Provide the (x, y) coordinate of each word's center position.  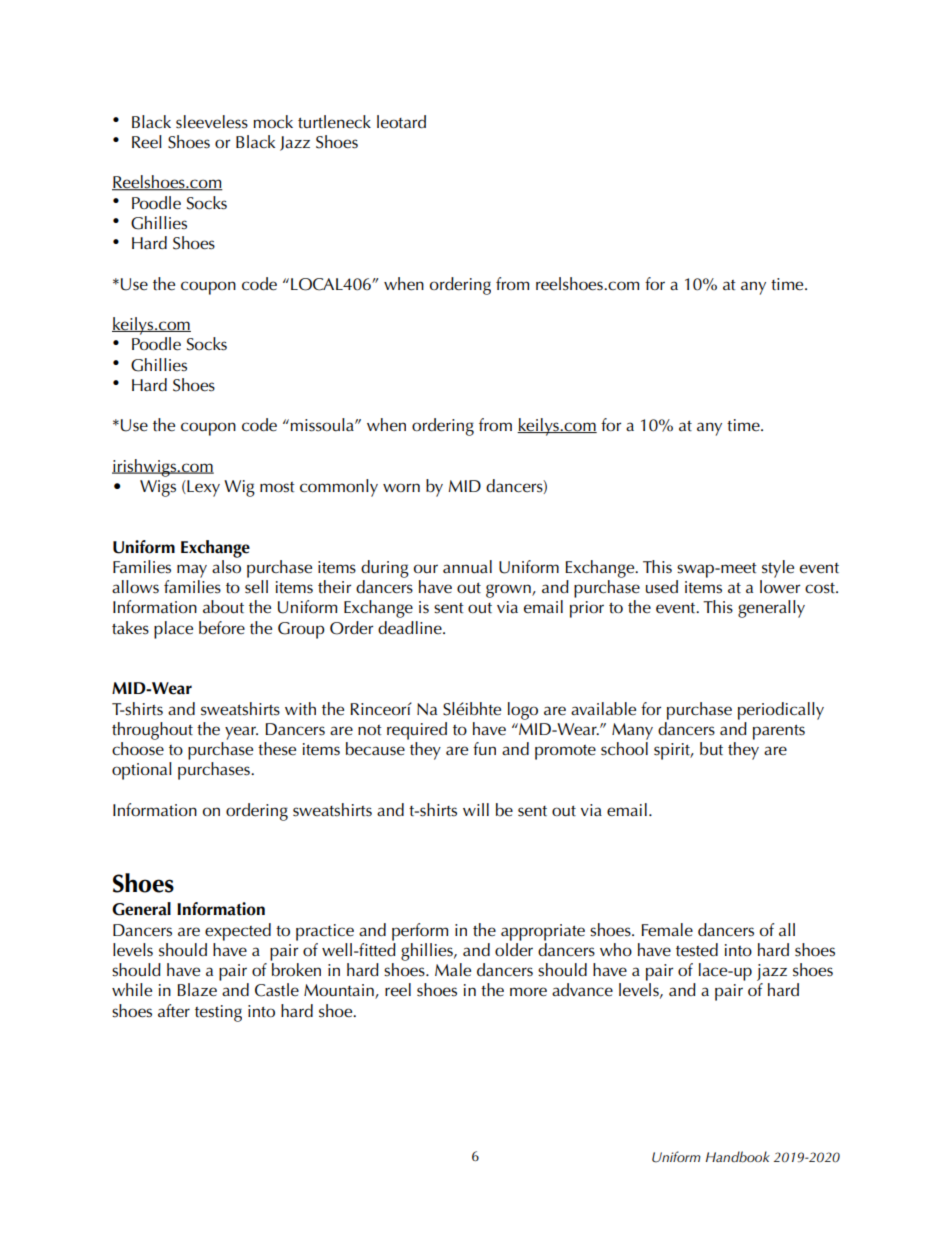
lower (780, 587)
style (778, 569)
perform (420, 932)
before (222, 628)
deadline (411, 628)
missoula (323, 425)
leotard (401, 122)
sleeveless (212, 122)
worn (401, 487)
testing (218, 1013)
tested (697, 950)
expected (238, 932)
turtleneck (334, 122)
